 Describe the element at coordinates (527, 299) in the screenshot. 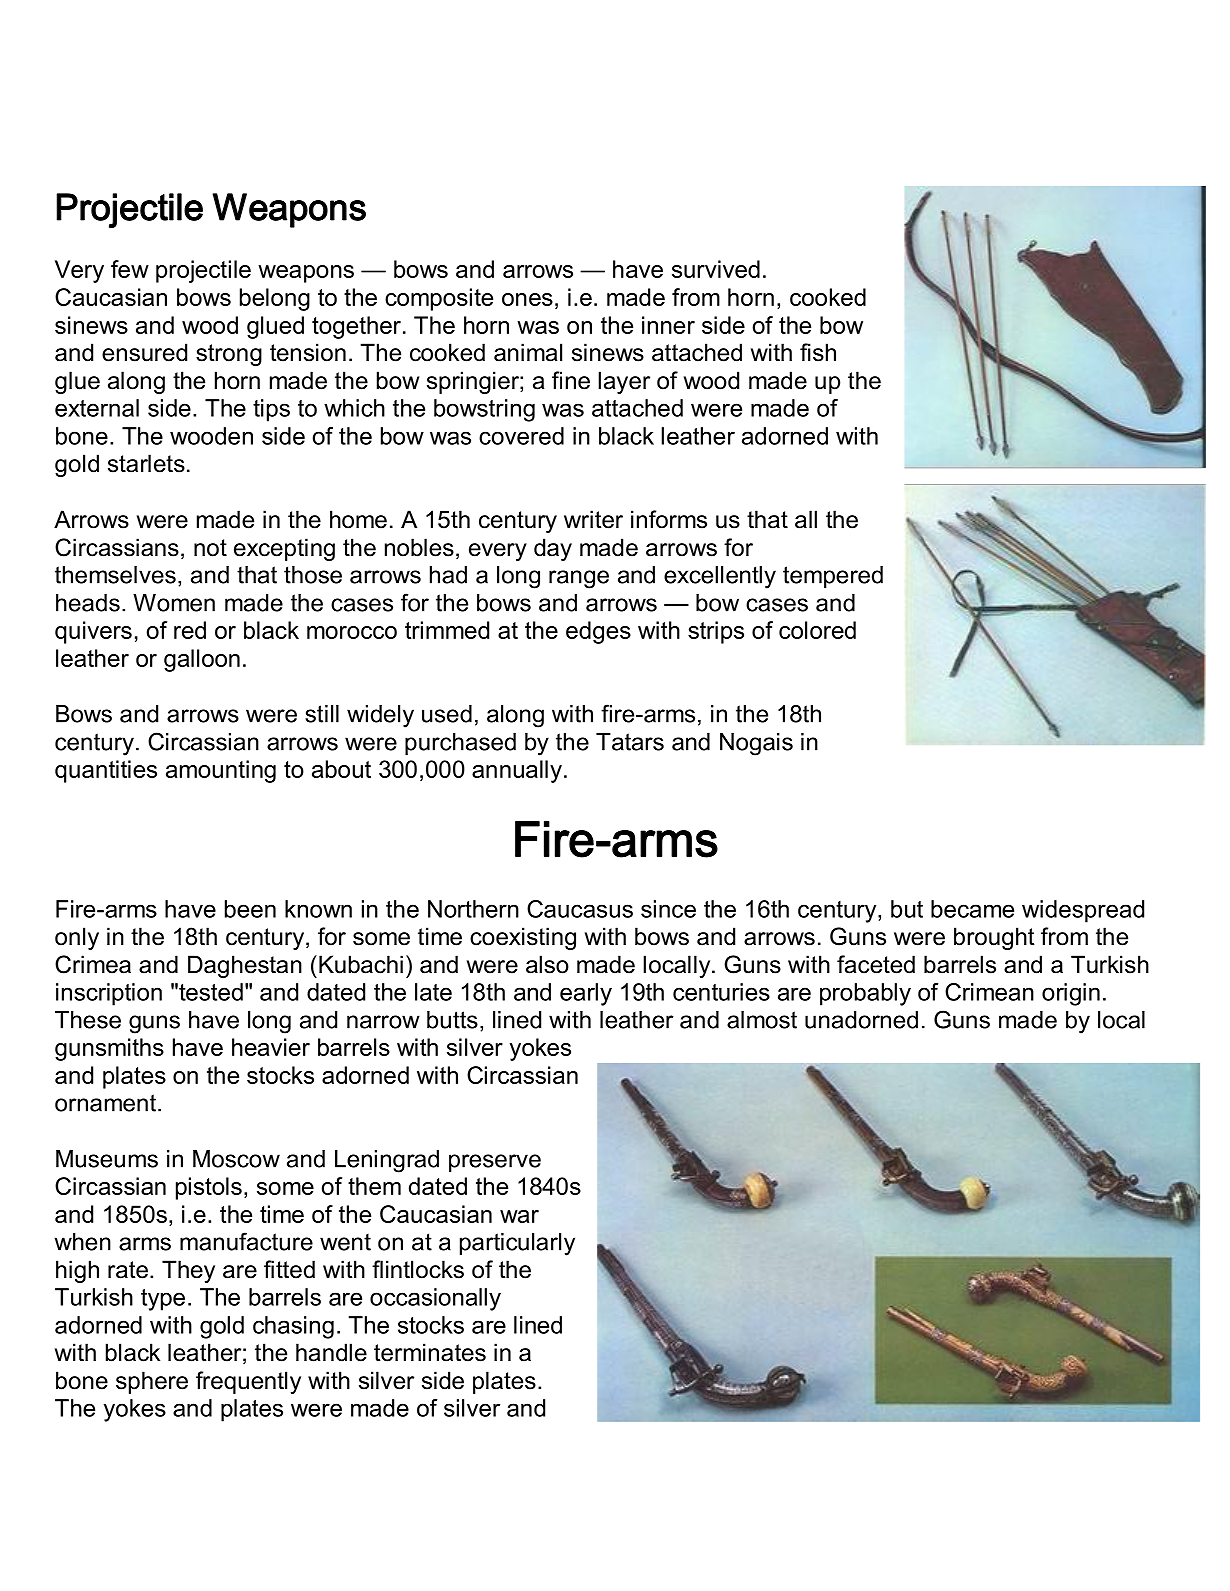

I see `ones` at that location.
